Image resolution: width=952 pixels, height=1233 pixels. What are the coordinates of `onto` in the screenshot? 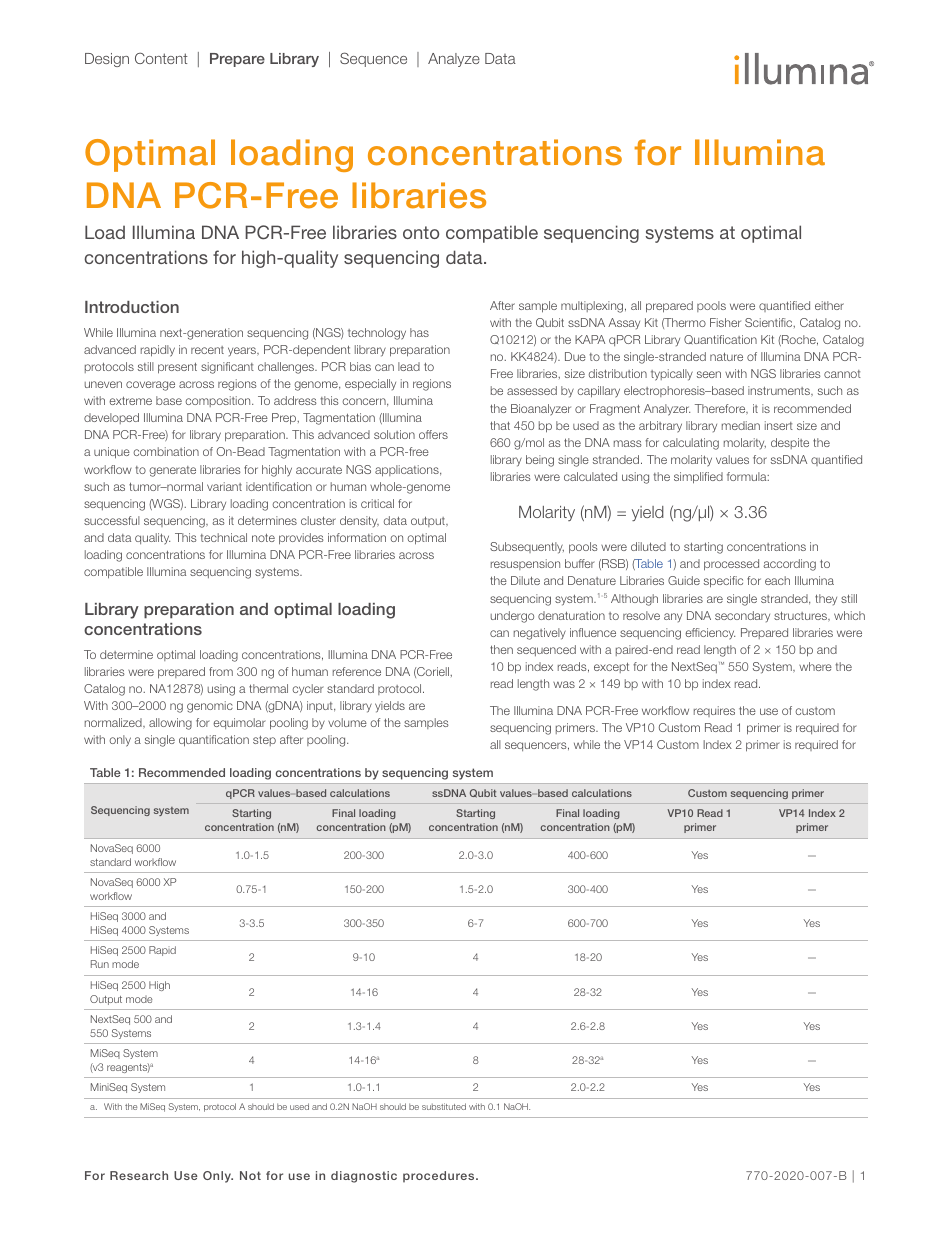 It's located at (421, 232).
